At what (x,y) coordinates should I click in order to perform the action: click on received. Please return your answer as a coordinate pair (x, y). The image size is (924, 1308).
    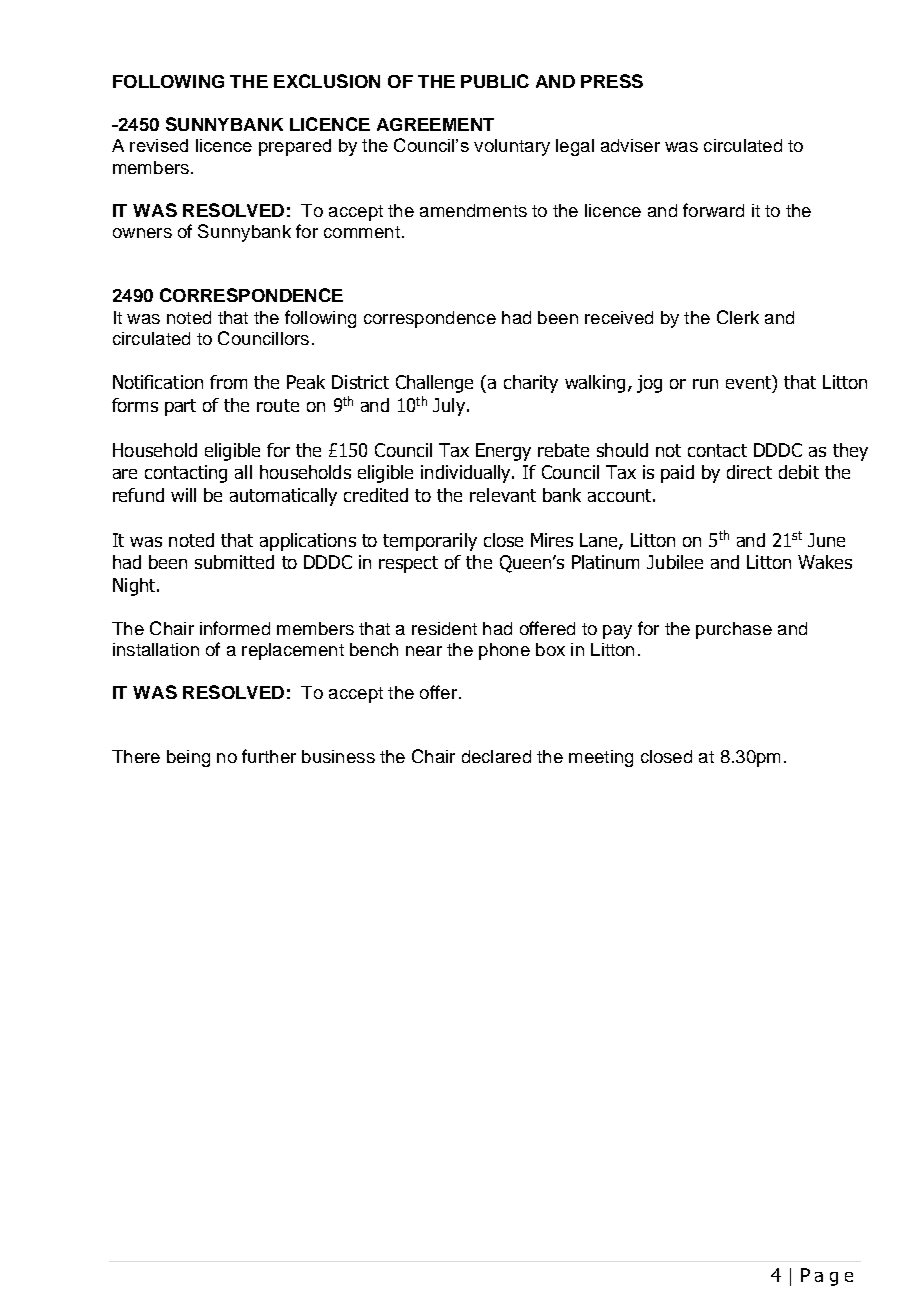
    Looking at the image, I should click on (619, 317).
